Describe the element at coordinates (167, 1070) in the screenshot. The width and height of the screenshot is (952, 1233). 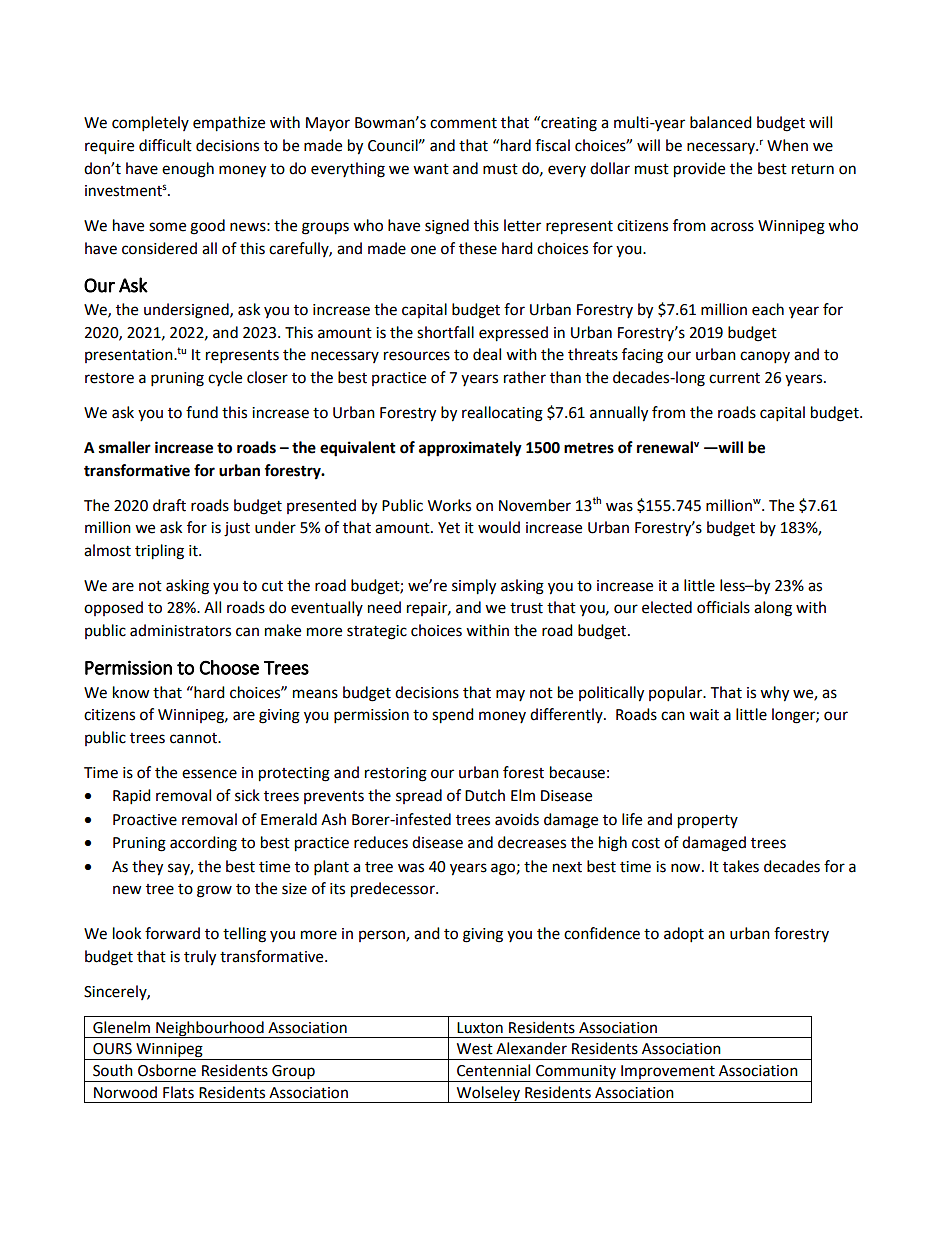
I see `Osborne` at that location.
